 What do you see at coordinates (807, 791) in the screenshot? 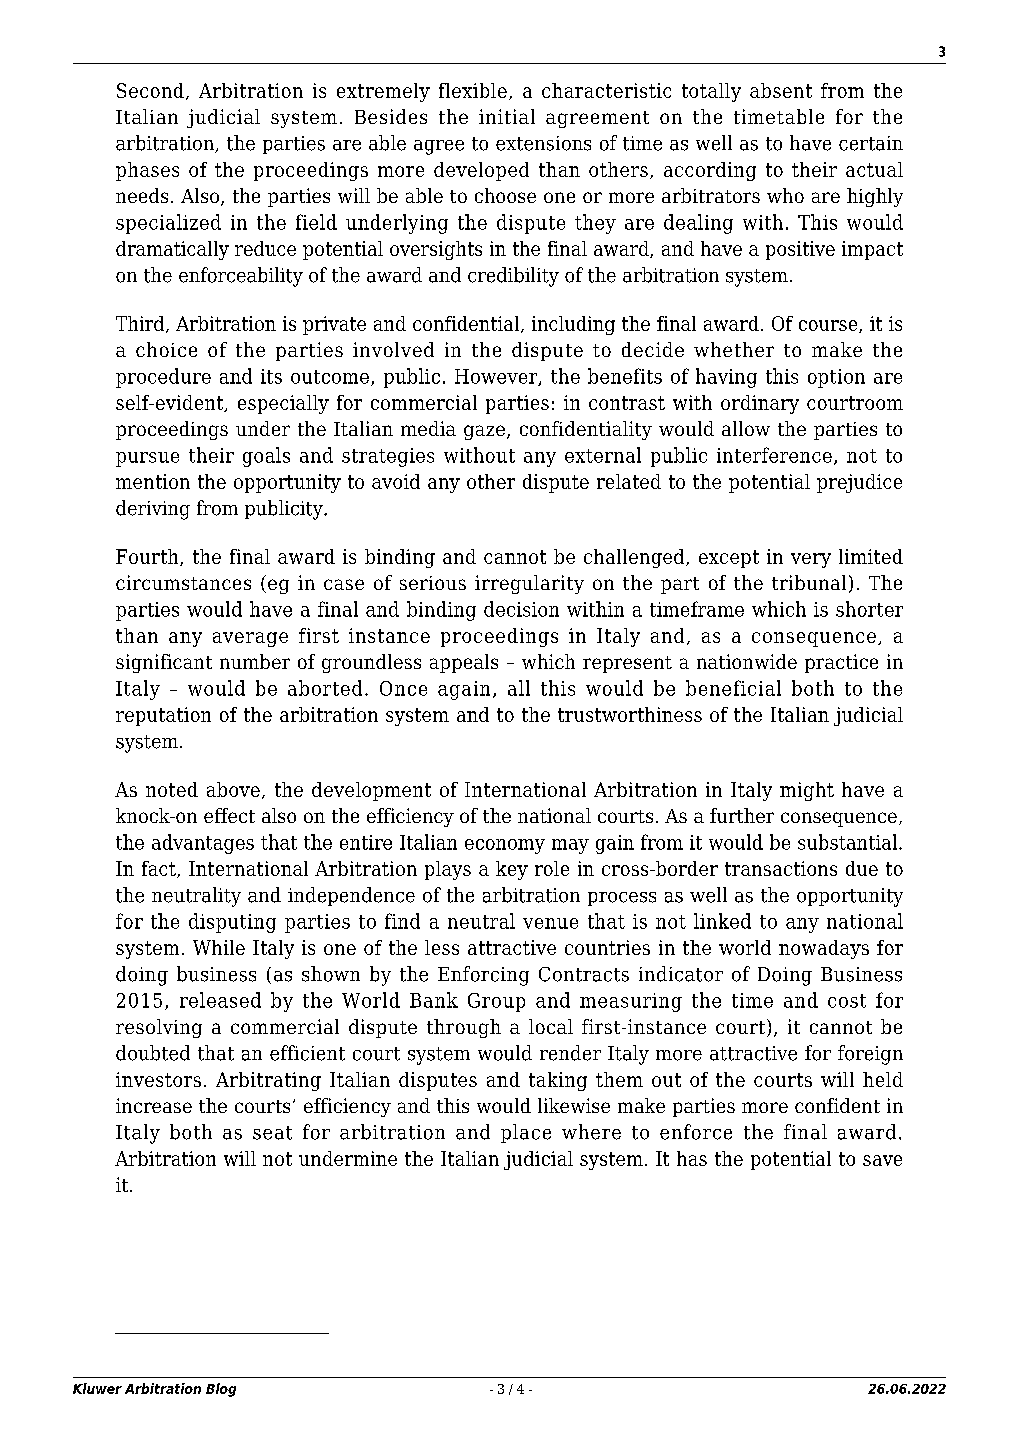
I see `might` at bounding box center [807, 791].
